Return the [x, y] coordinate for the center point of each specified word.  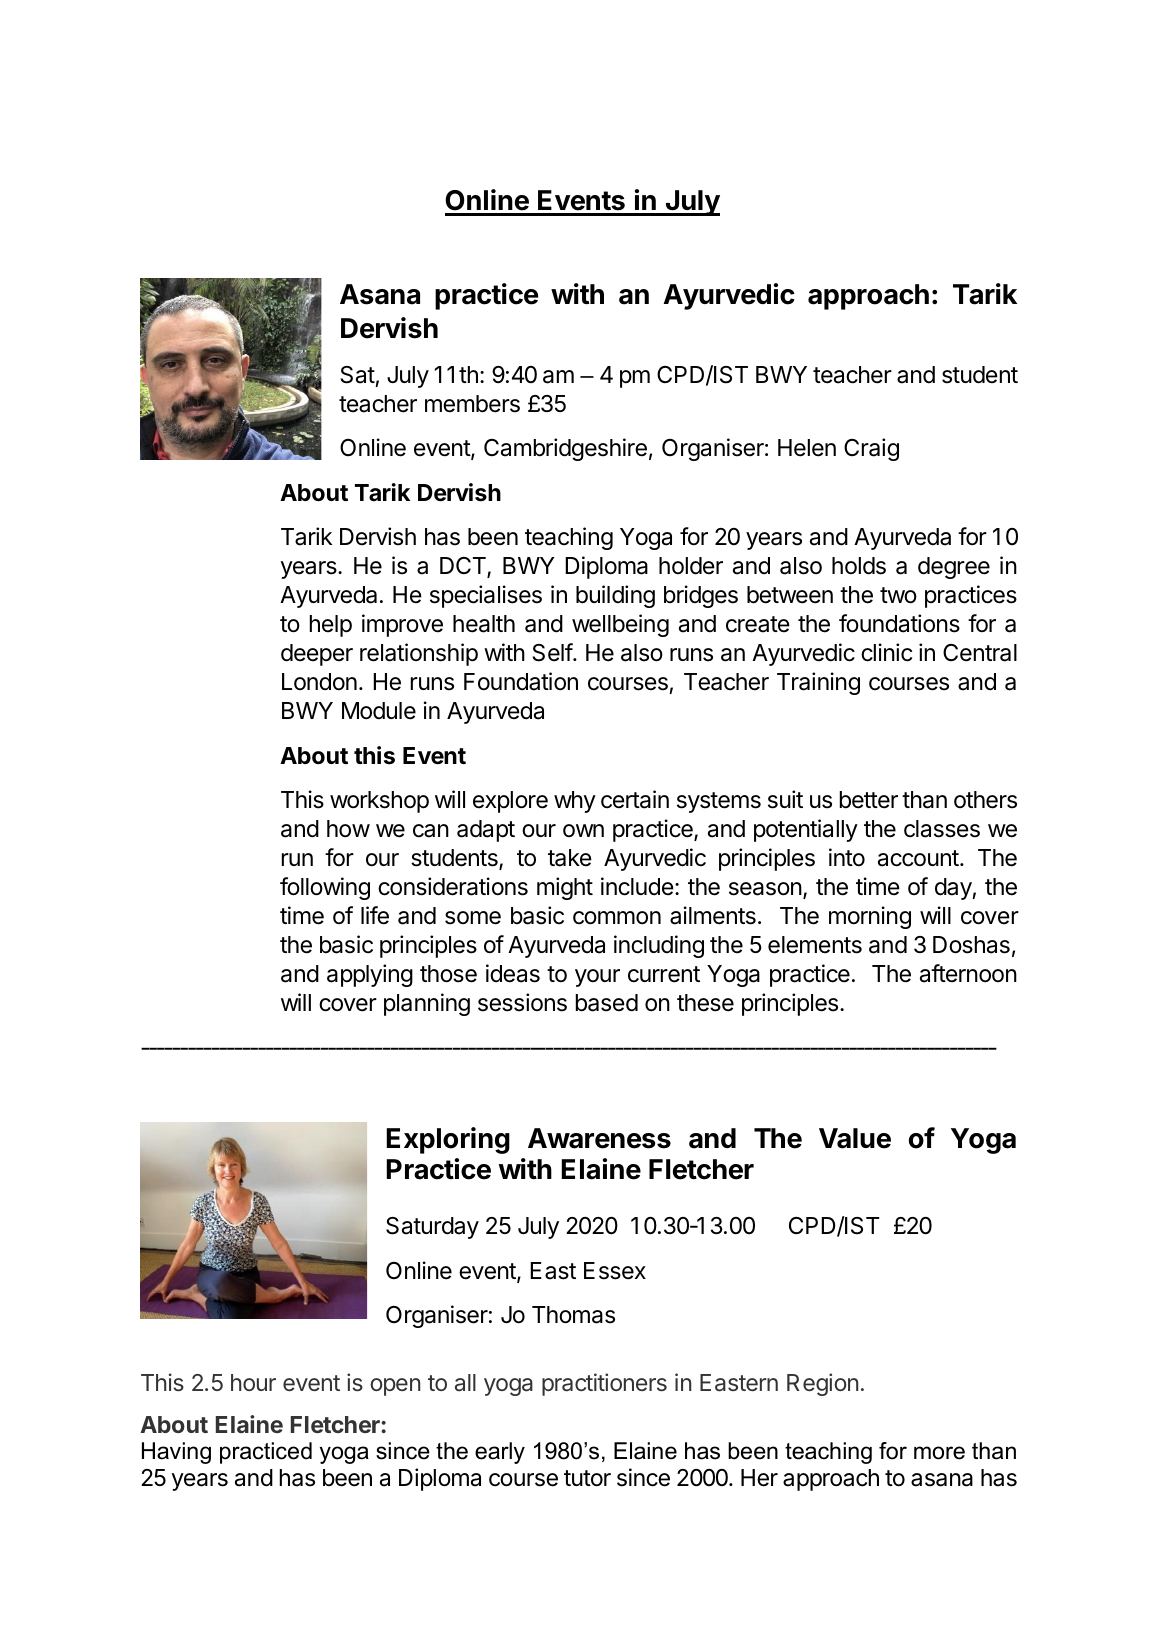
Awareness [599, 1138]
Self [553, 652]
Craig [871, 449]
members [472, 404]
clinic [886, 652]
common [617, 918]
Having [176, 1453]
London [319, 682]
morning [870, 917]
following [325, 888]
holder [691, 566]
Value [855, 1138]
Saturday [432, 1228]
